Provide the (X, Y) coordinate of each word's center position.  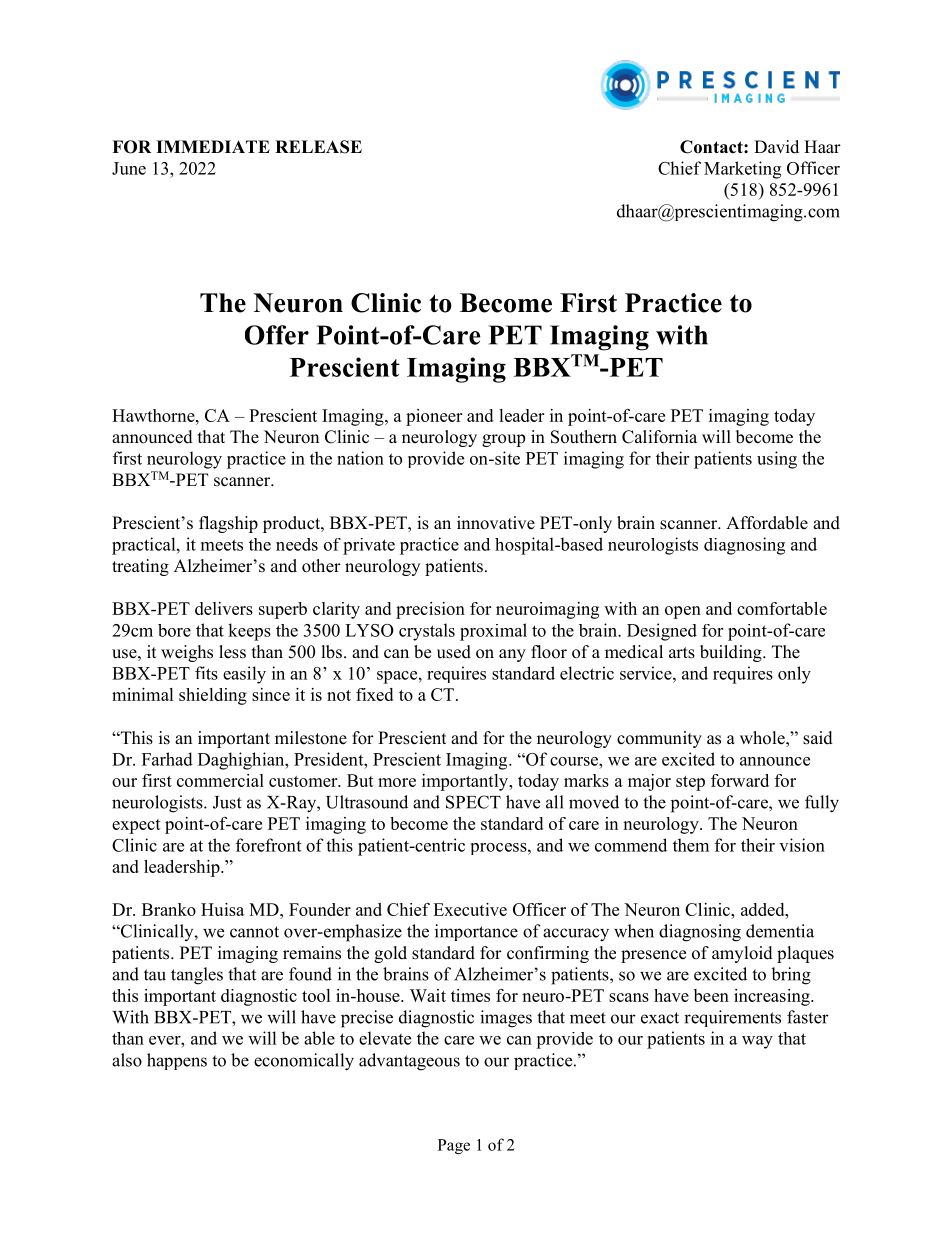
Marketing (742, 170)
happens (177, 1061)
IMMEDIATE (213, 146)
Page (454, 1146)
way (757, 1042)
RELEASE (318, 147)
